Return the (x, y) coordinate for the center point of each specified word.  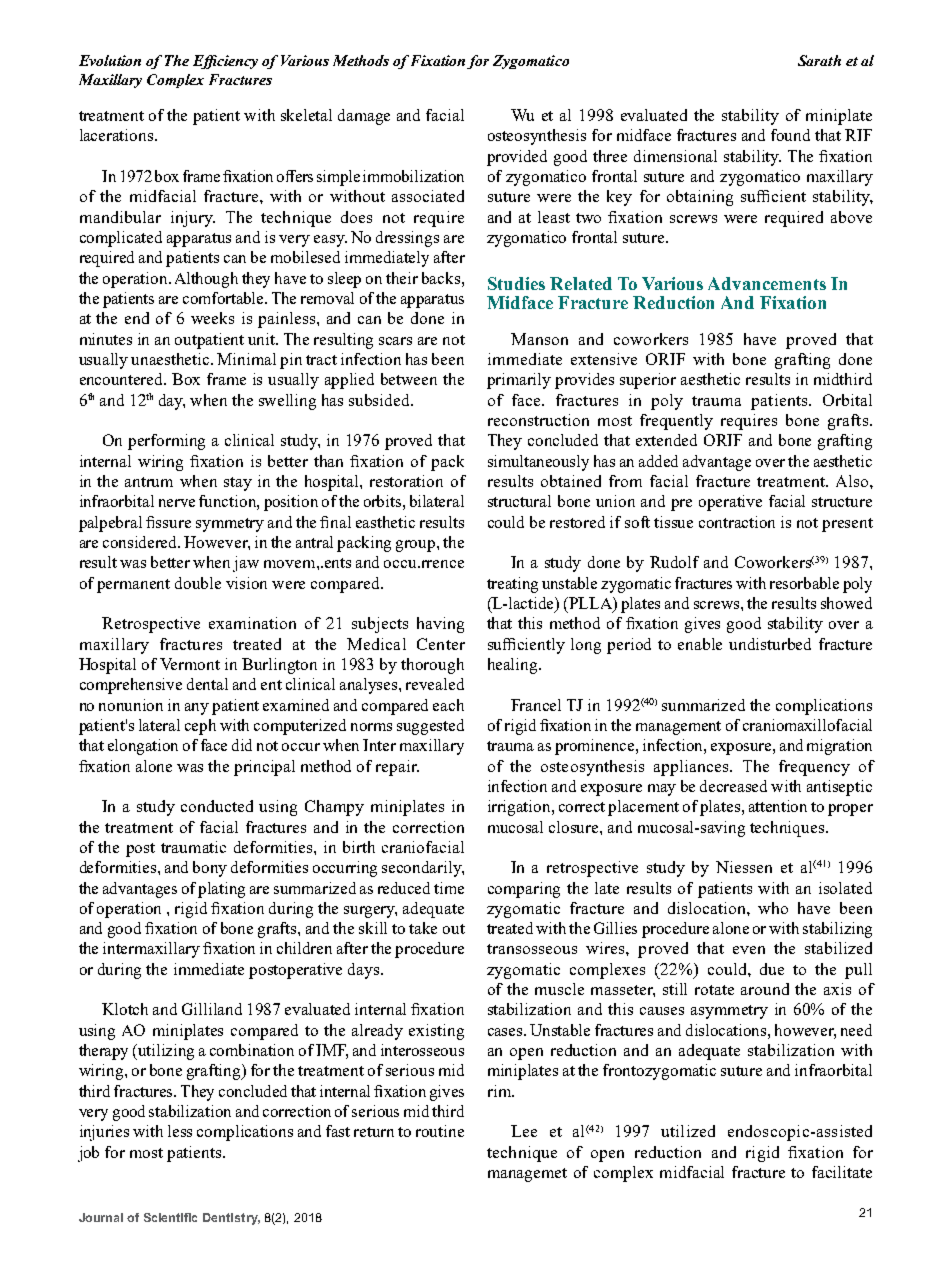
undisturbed (770, 644)
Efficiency (225, 62)
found (790, 135)
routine (440, 1131)
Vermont (190, 664)
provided (517, 158)
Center (441, 644)
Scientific (170, 1217)
